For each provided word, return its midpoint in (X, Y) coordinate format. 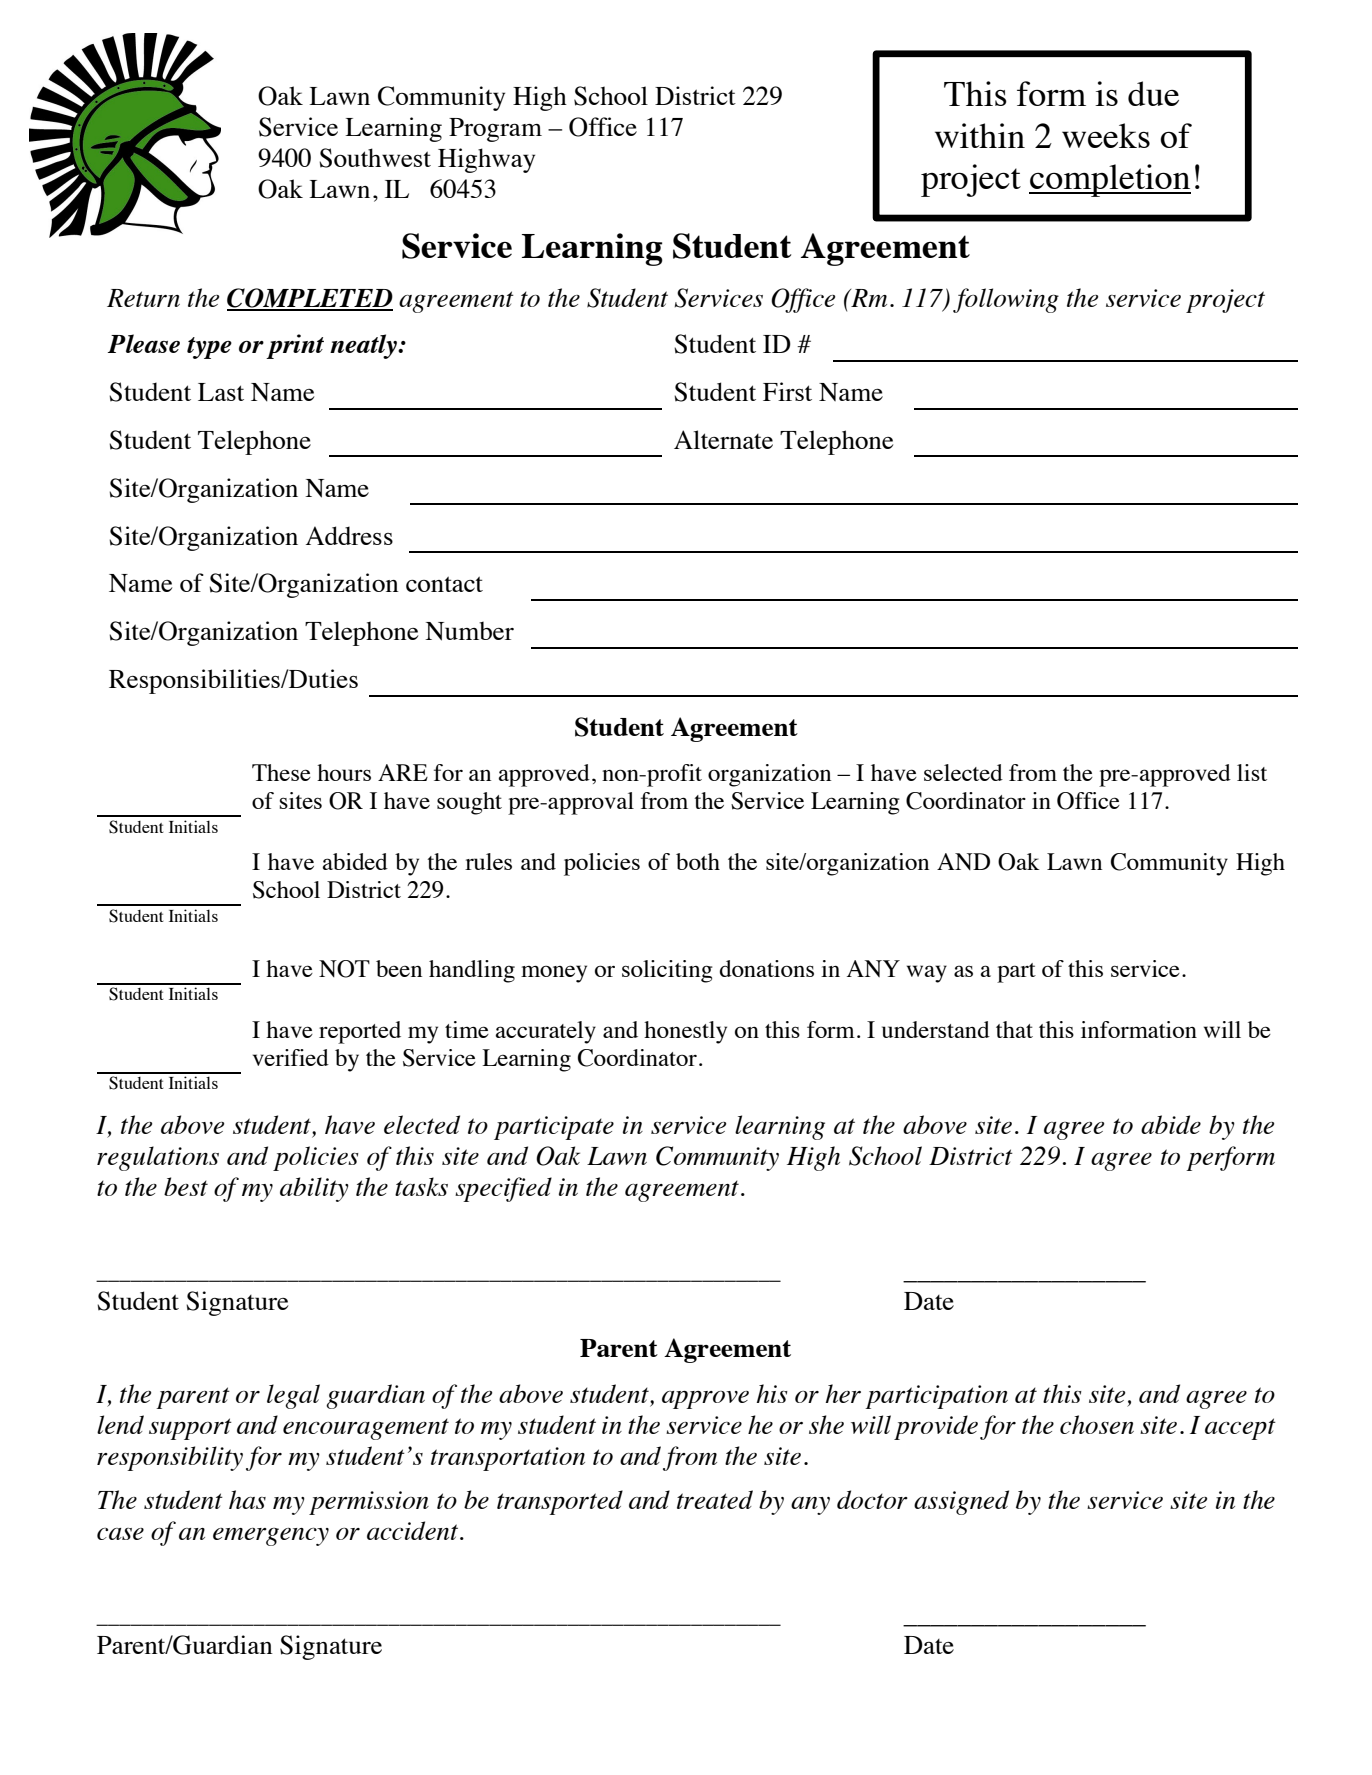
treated (715, 1499)
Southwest (375, 158)
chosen (1097, 1424)
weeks (1106, 135)
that (1014, 1029)
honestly (685, 1032)
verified (291, 1057)
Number (469, 631)
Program (495, 130)
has (247, 1499)
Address (349, 535)
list (1252, 772)
